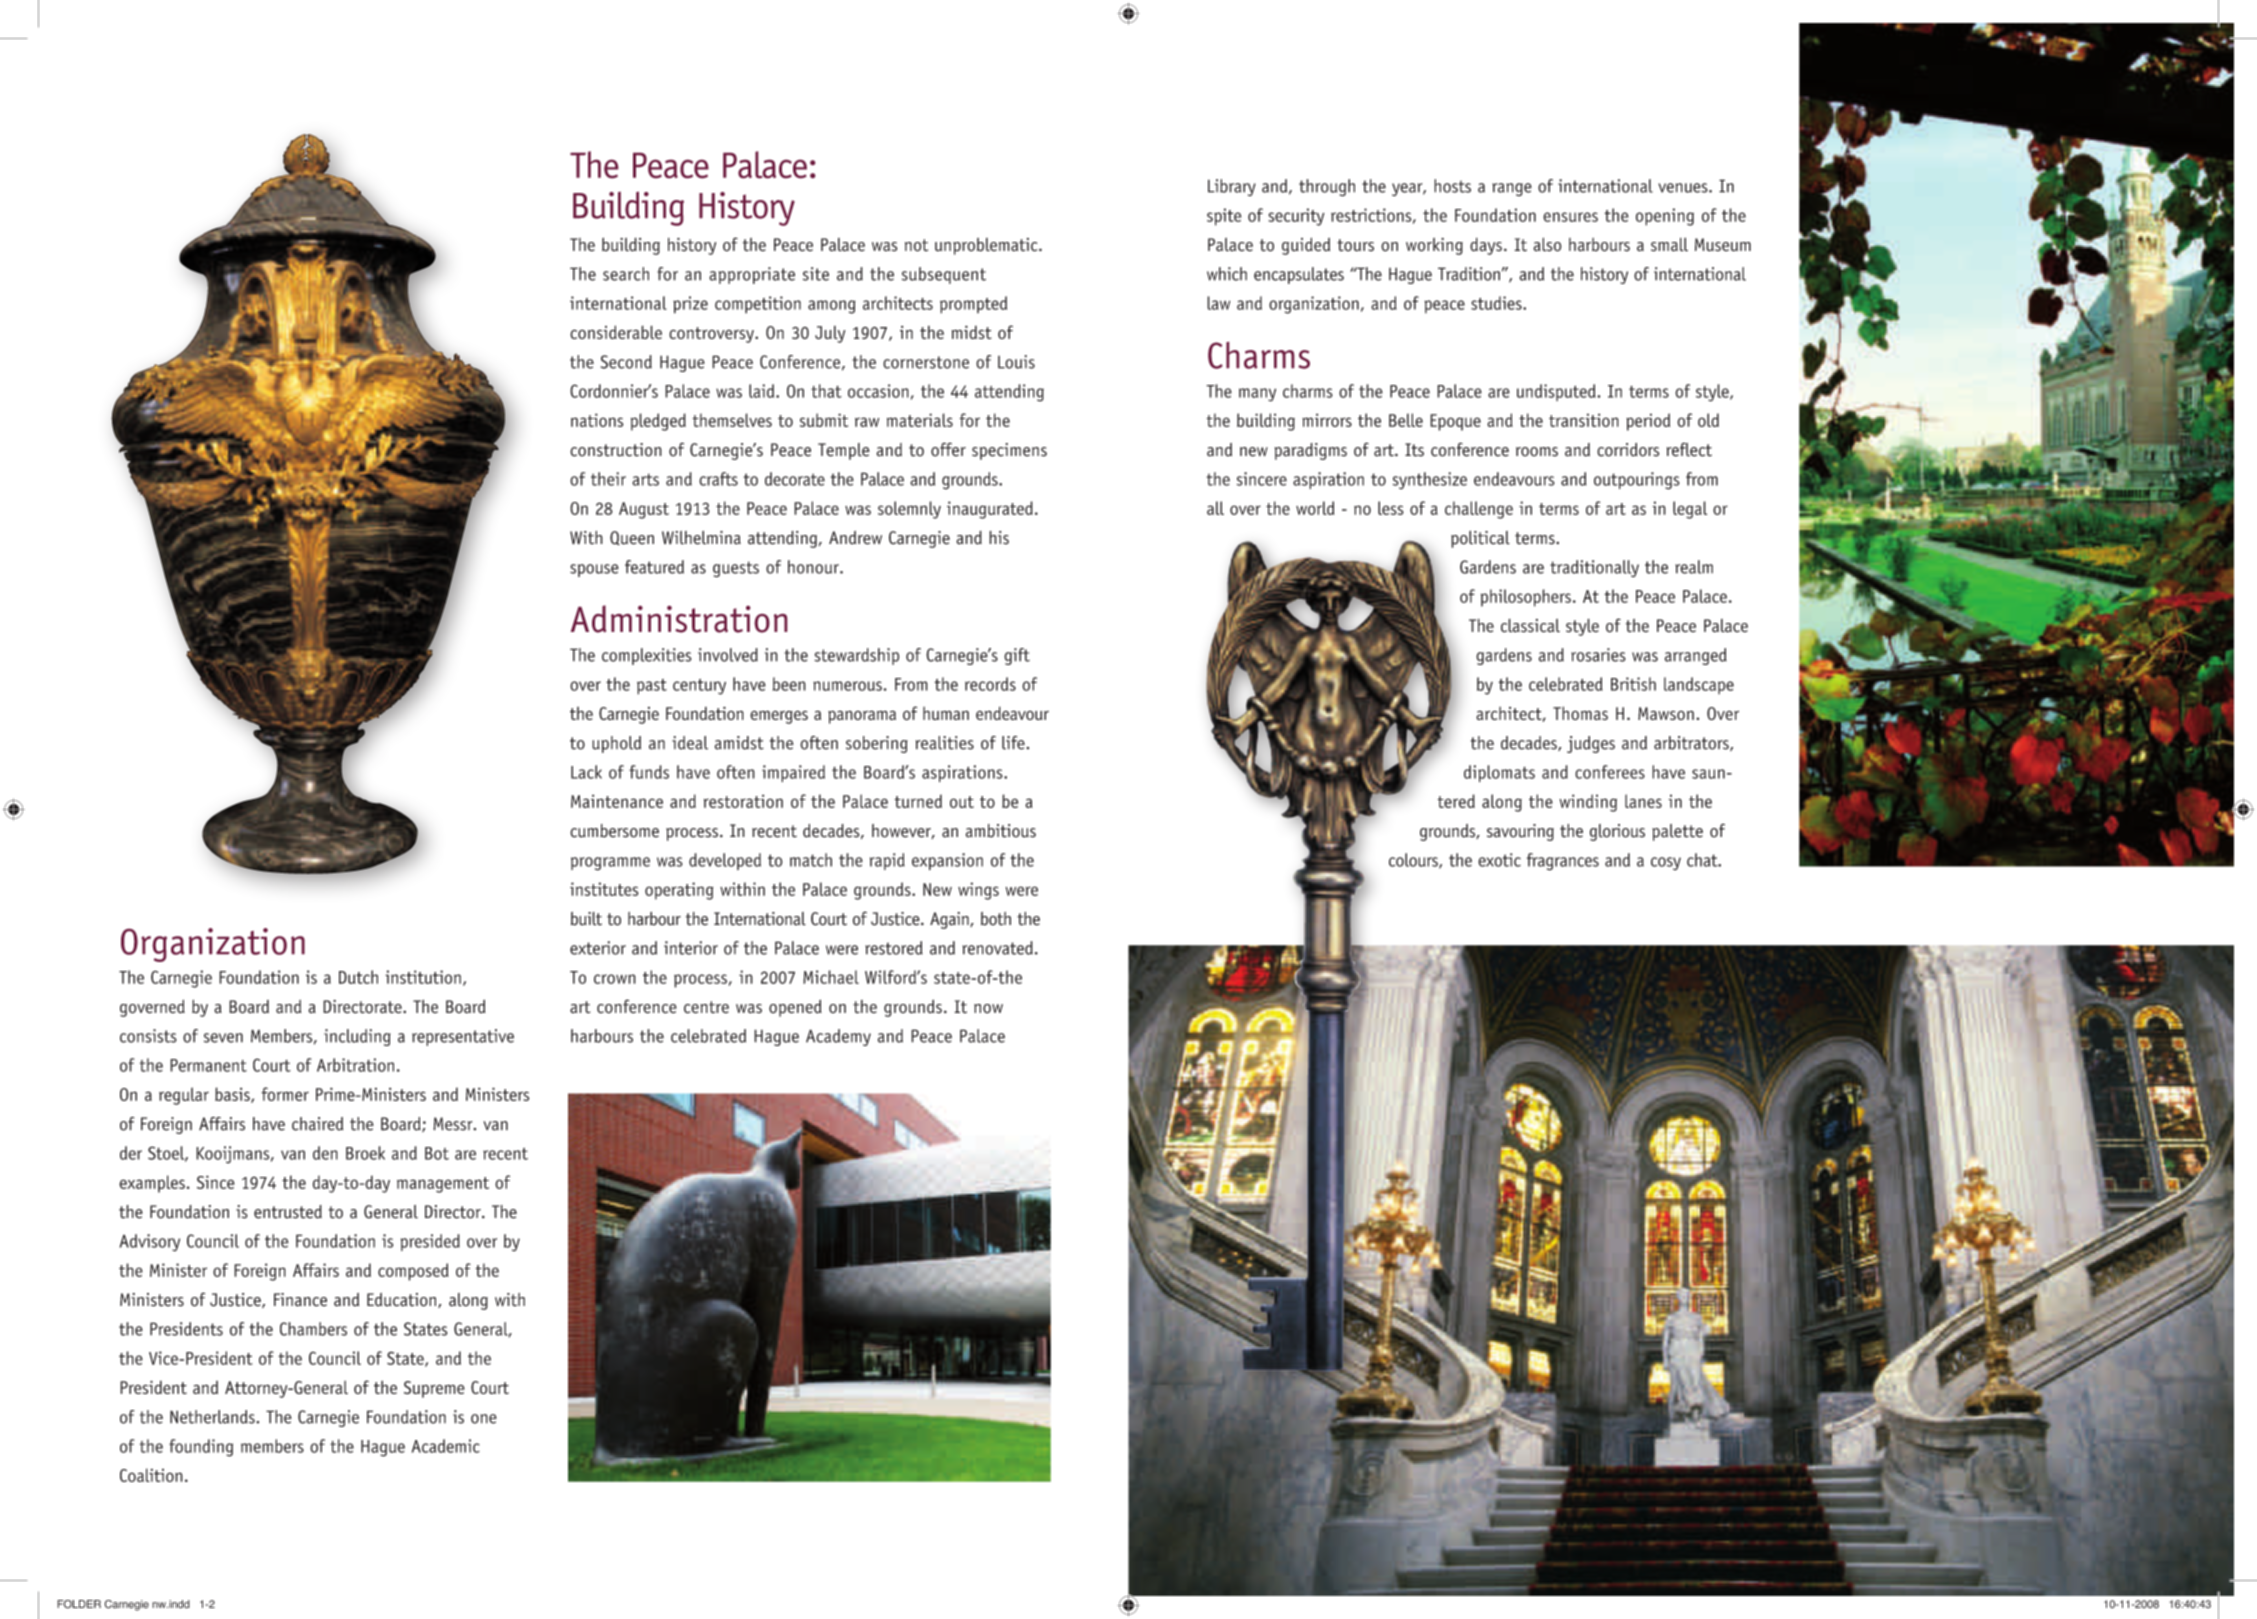 The image size is (2257, 1619). Describe the element at coordinates (988, 1009) in the image. I see `now` at that location.
